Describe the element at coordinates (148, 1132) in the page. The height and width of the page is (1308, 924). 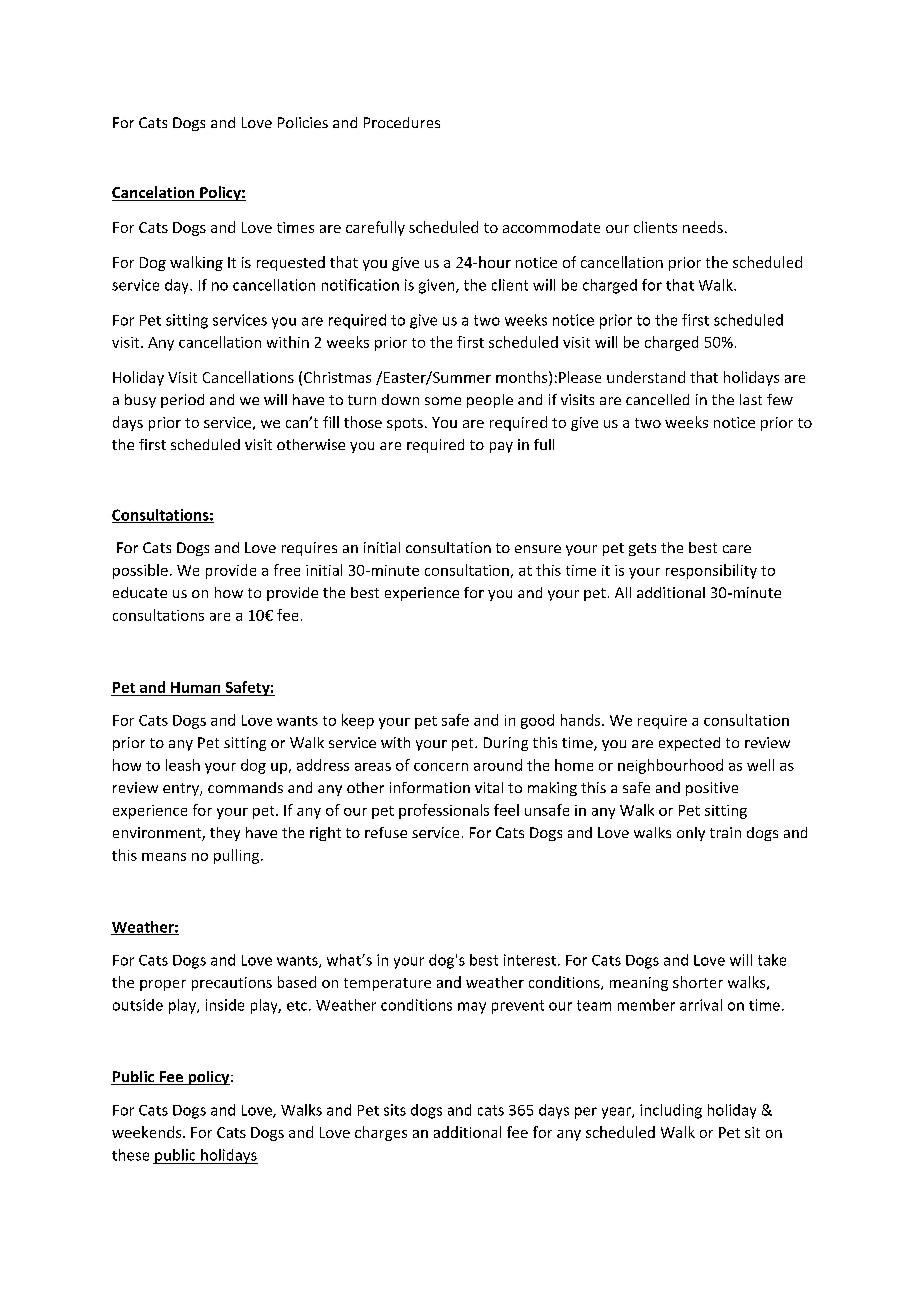
I see `weekends` at that location.
